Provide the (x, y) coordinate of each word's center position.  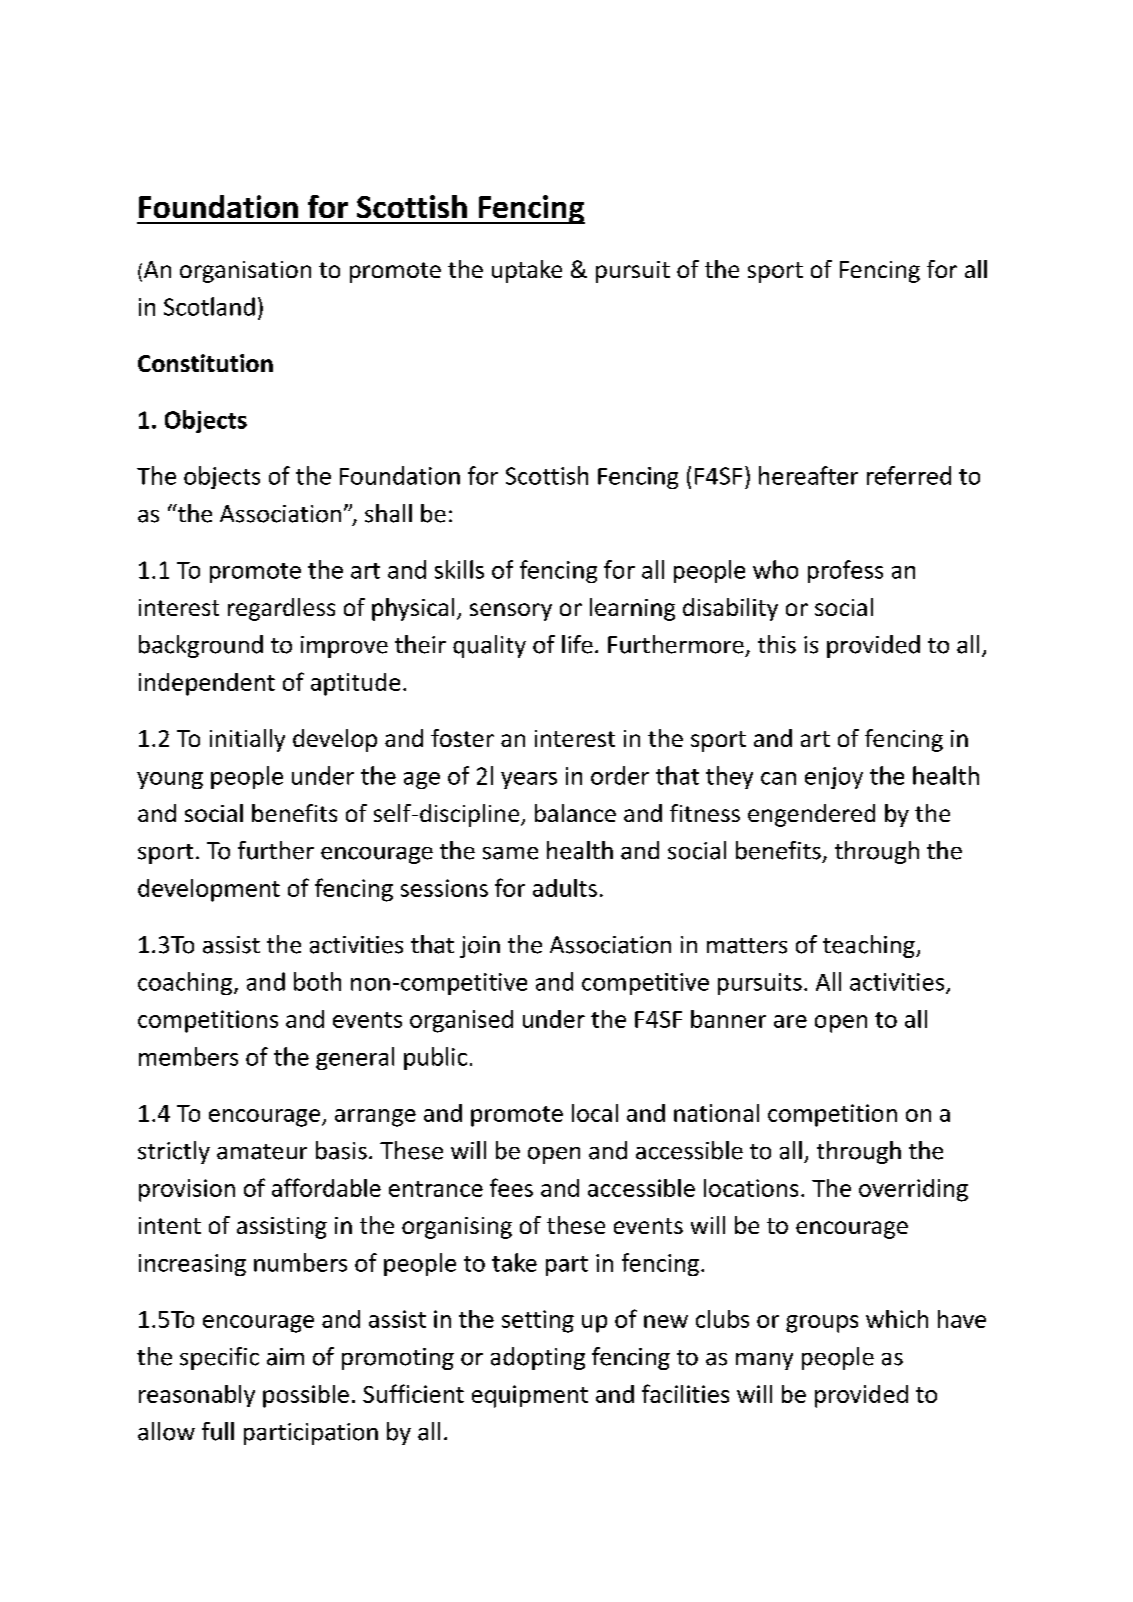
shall (388, 513)
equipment (530, 1396)
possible (306, 1396)
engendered (811, 815)
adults (565, 888)
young (170, 780)
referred (909, 475)
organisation (245, 272)
